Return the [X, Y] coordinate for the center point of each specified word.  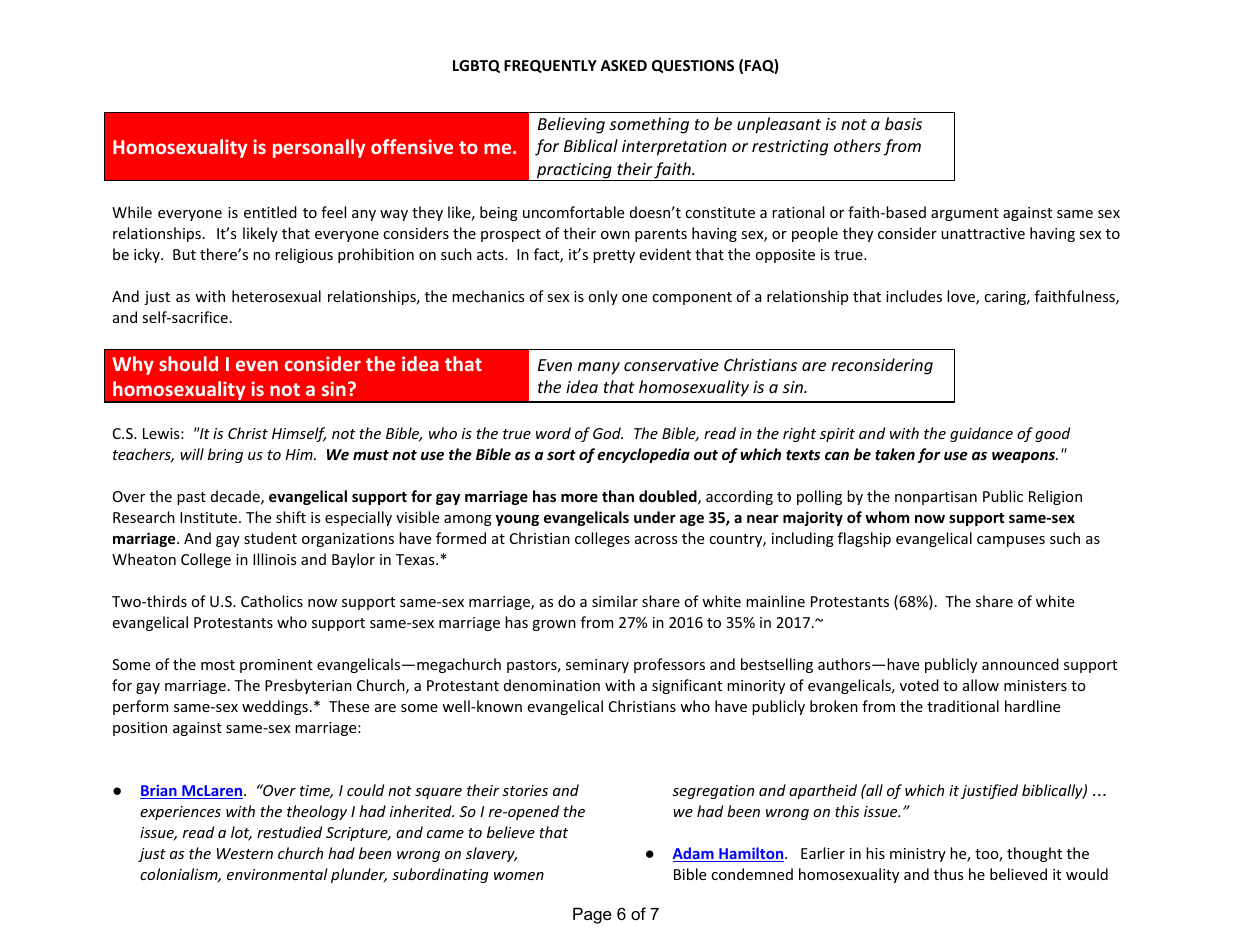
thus [948, 874]
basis [903, 123]
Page [592, 915]
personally [319, 148]
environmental [277, 874]
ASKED [623, 65]
